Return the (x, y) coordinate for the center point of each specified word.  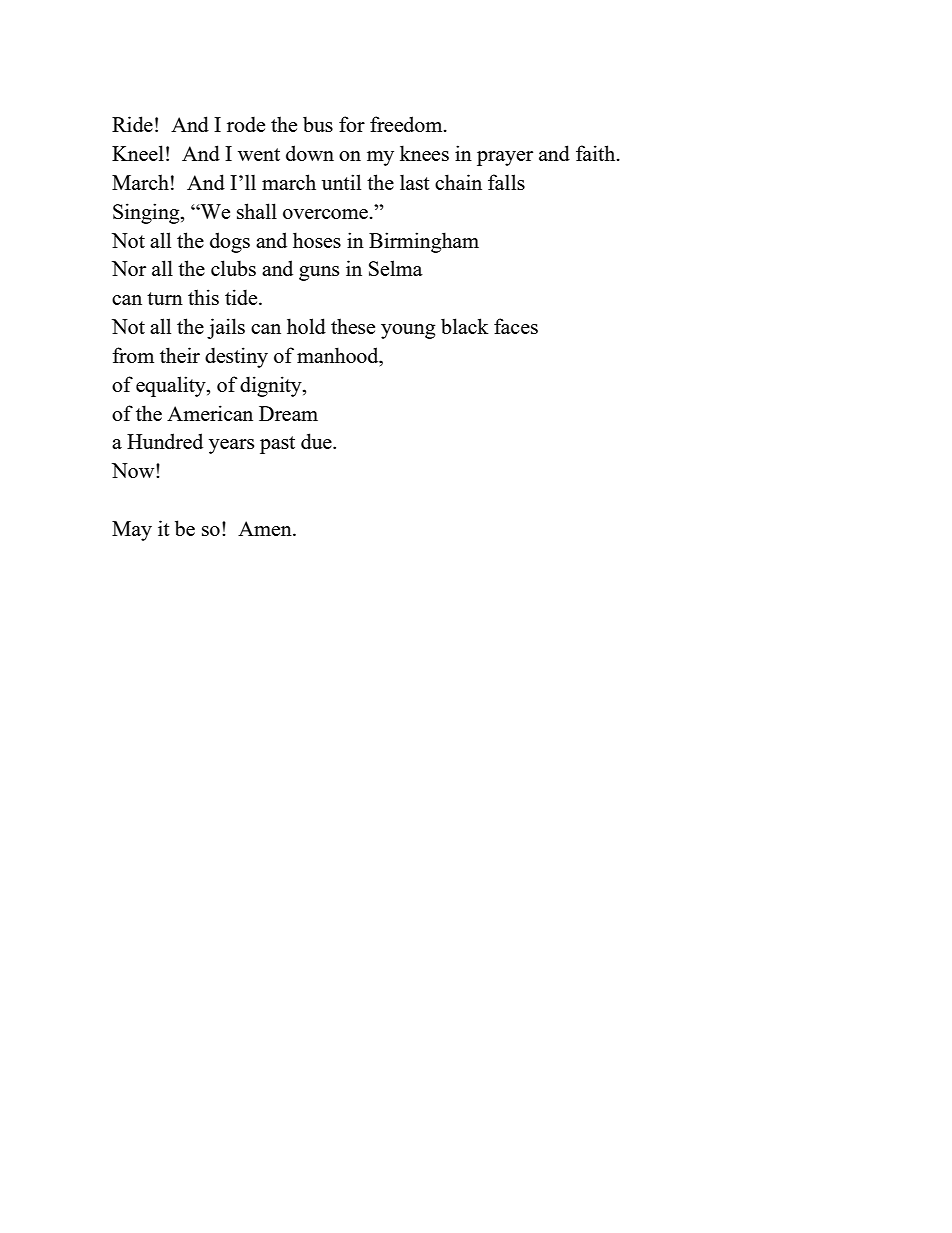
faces (516, 326)
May (132, 531)
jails (226, 328)
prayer (505, 158)
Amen (266, 528)
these (353, 326)
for (352, 124)
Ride (132, 124)
